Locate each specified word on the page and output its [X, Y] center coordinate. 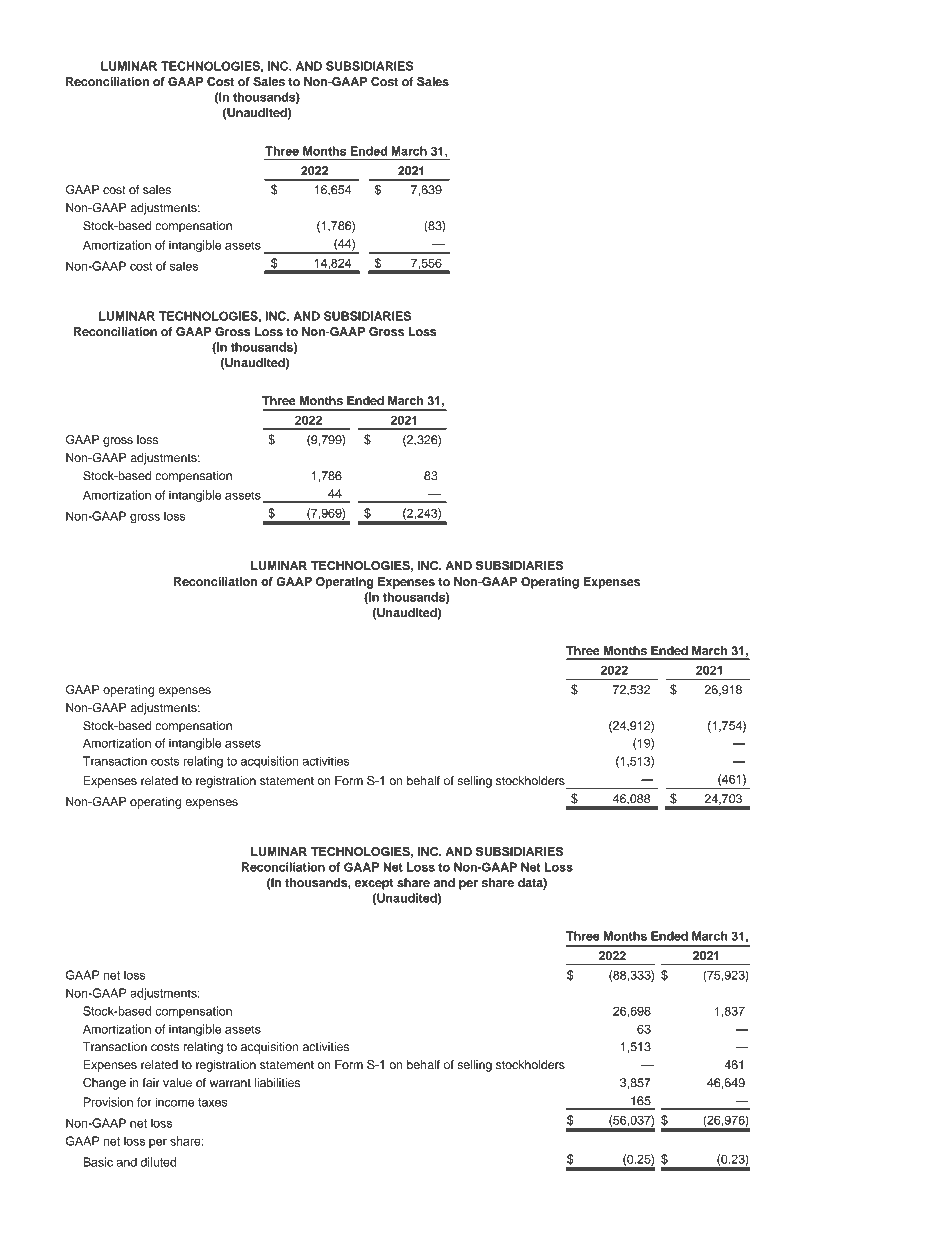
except [374, 884]
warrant [230, 1083]
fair [151, 1082]
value [177, 1082]
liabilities [277, 1082]
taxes [213, 1102]
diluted [159, 1162]
